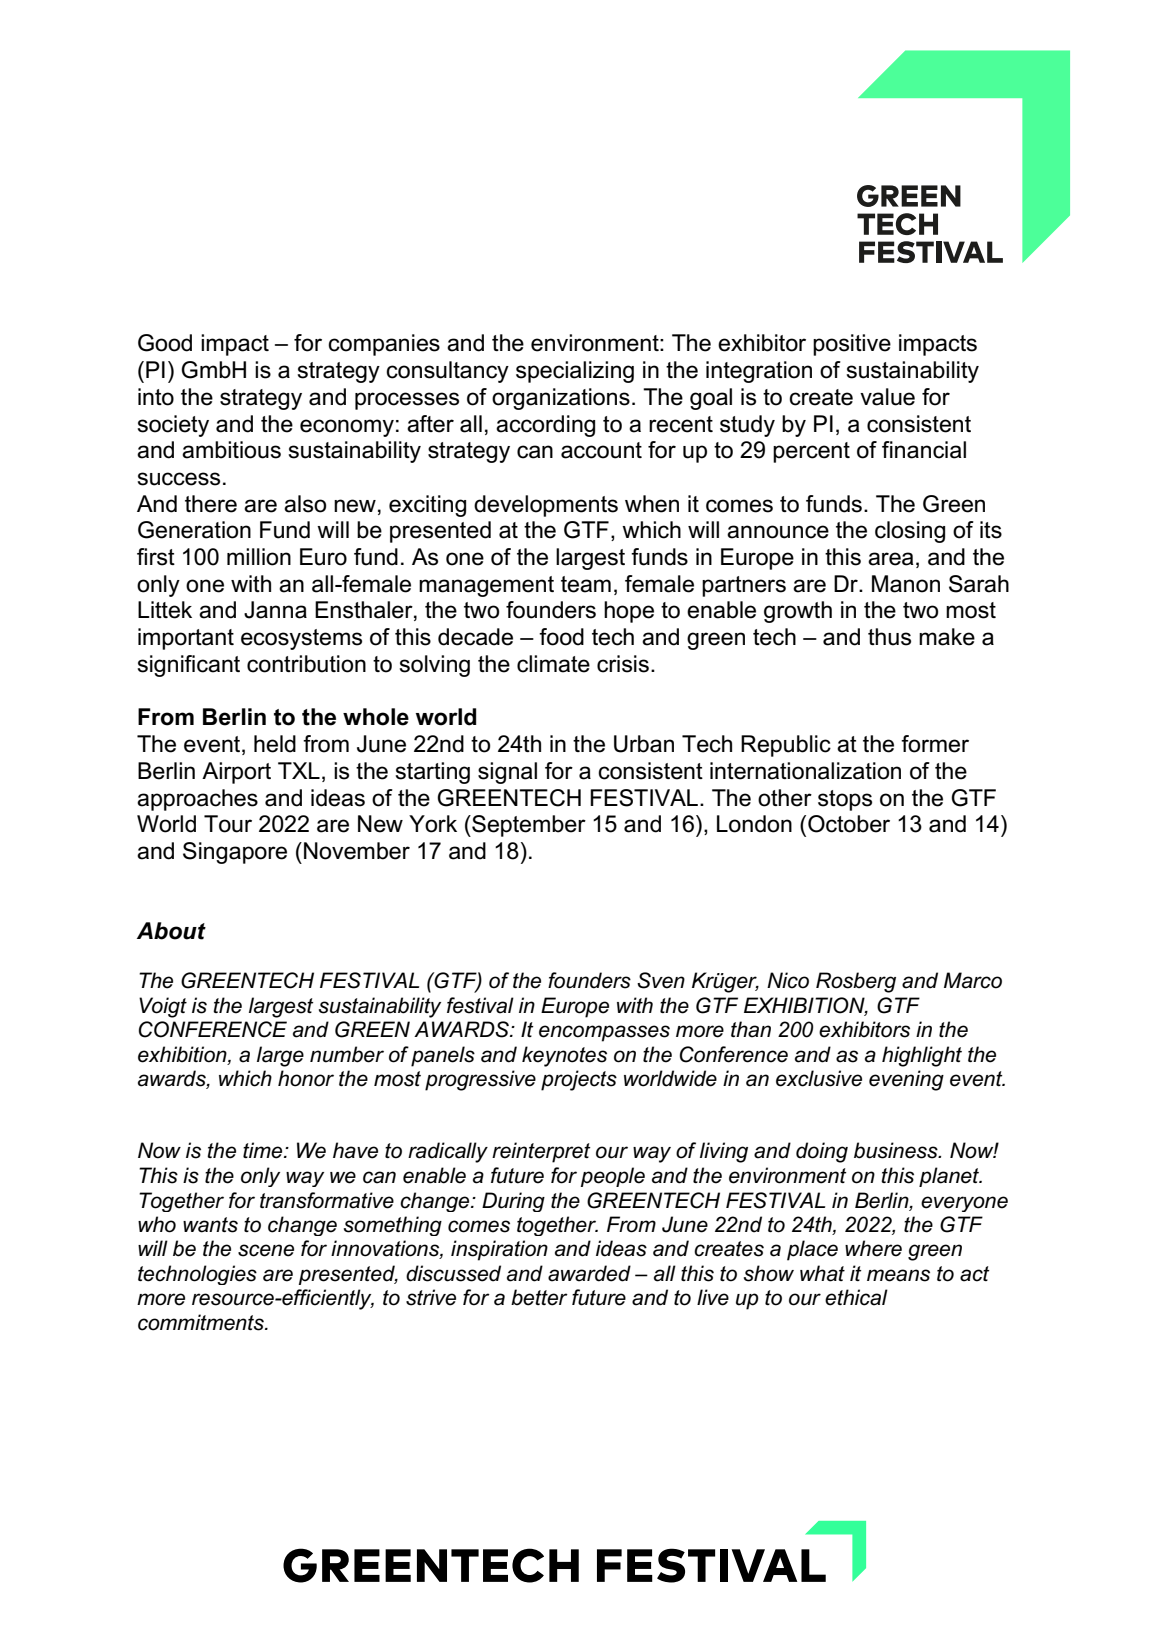  I want to click on team, so click(586, 584).
